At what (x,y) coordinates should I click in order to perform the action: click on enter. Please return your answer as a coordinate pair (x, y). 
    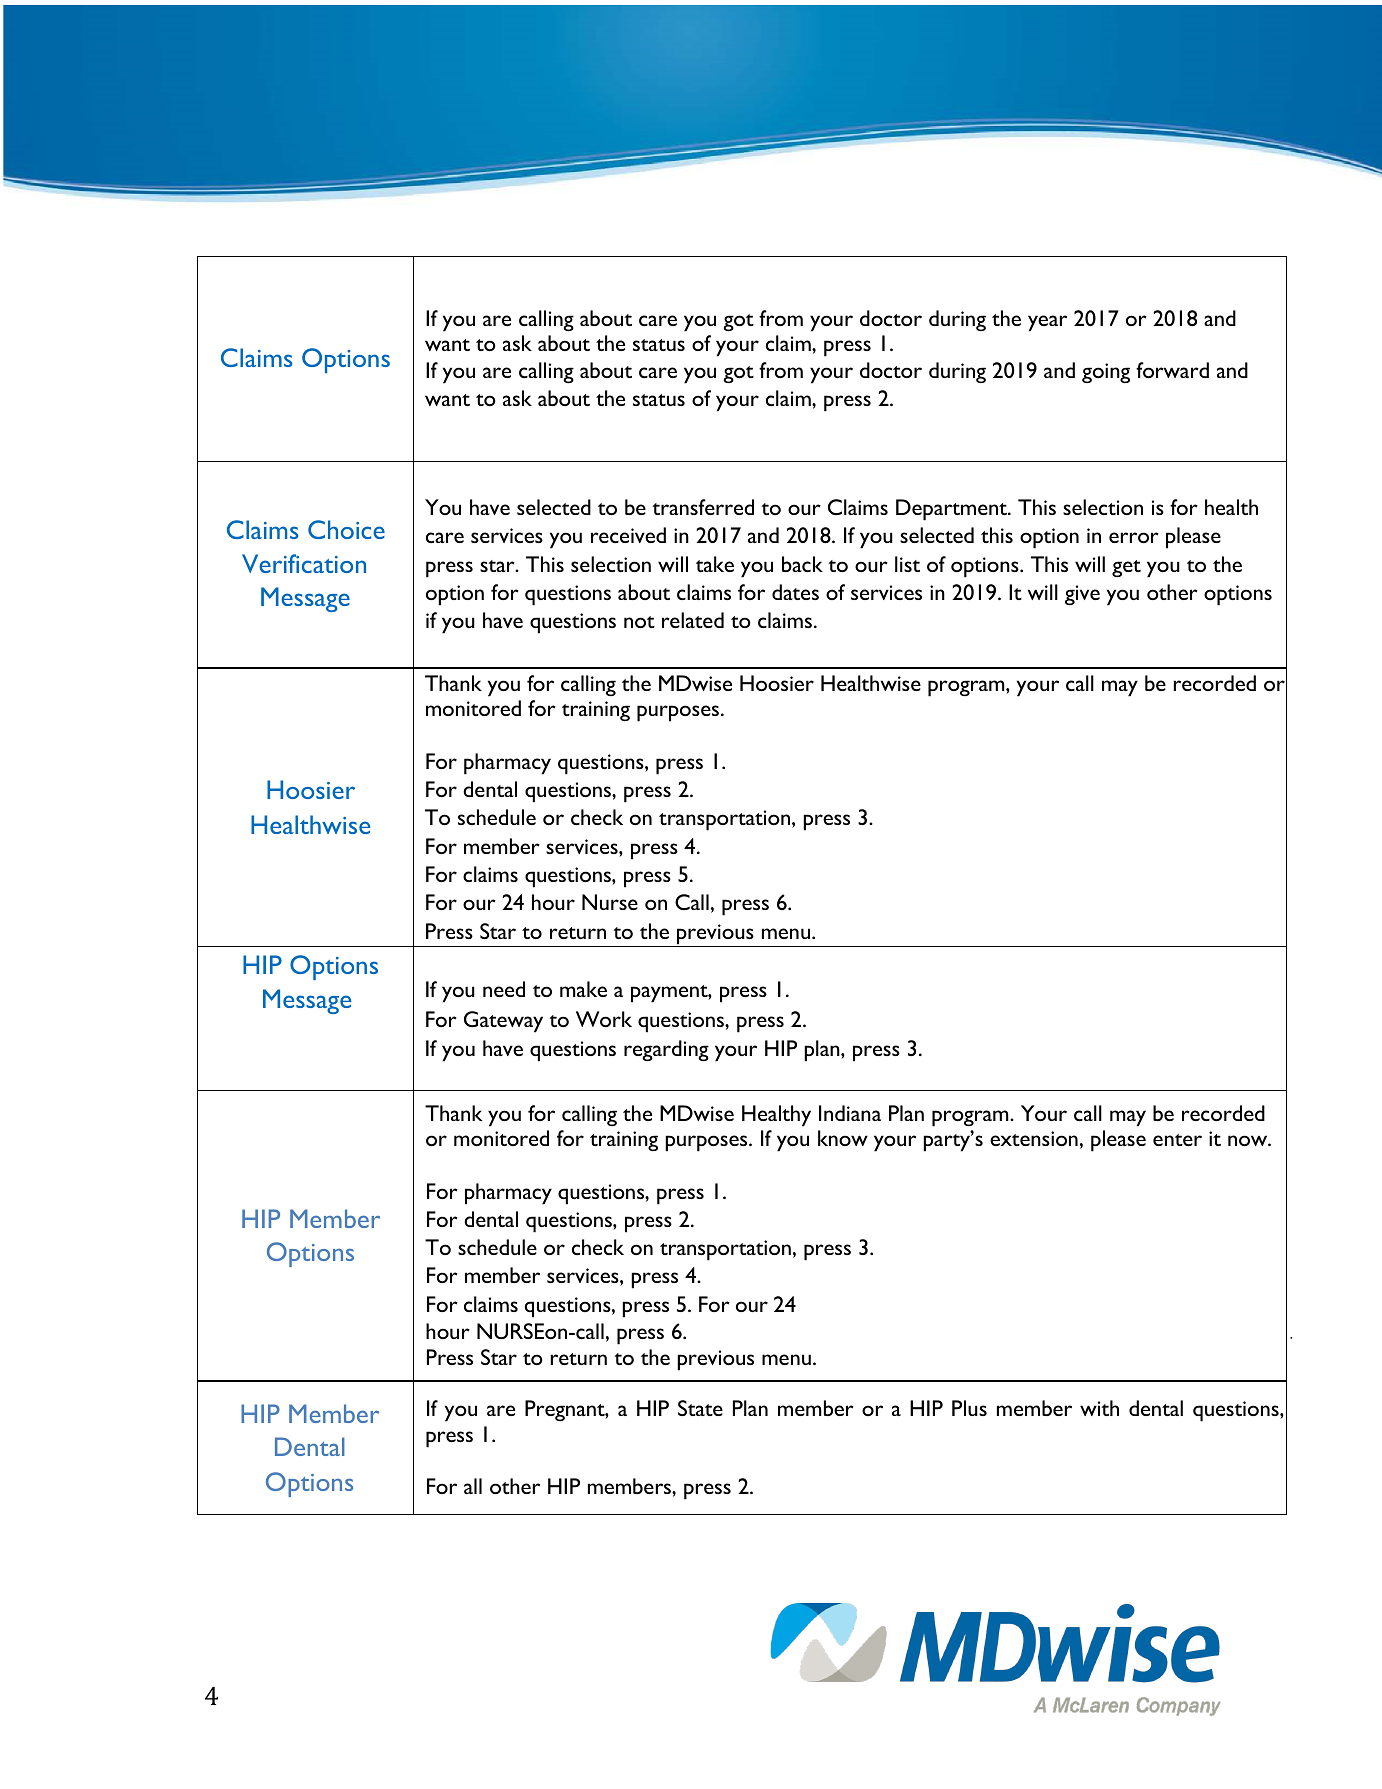
    Looking at the image, I should click on (1177, 1140).
